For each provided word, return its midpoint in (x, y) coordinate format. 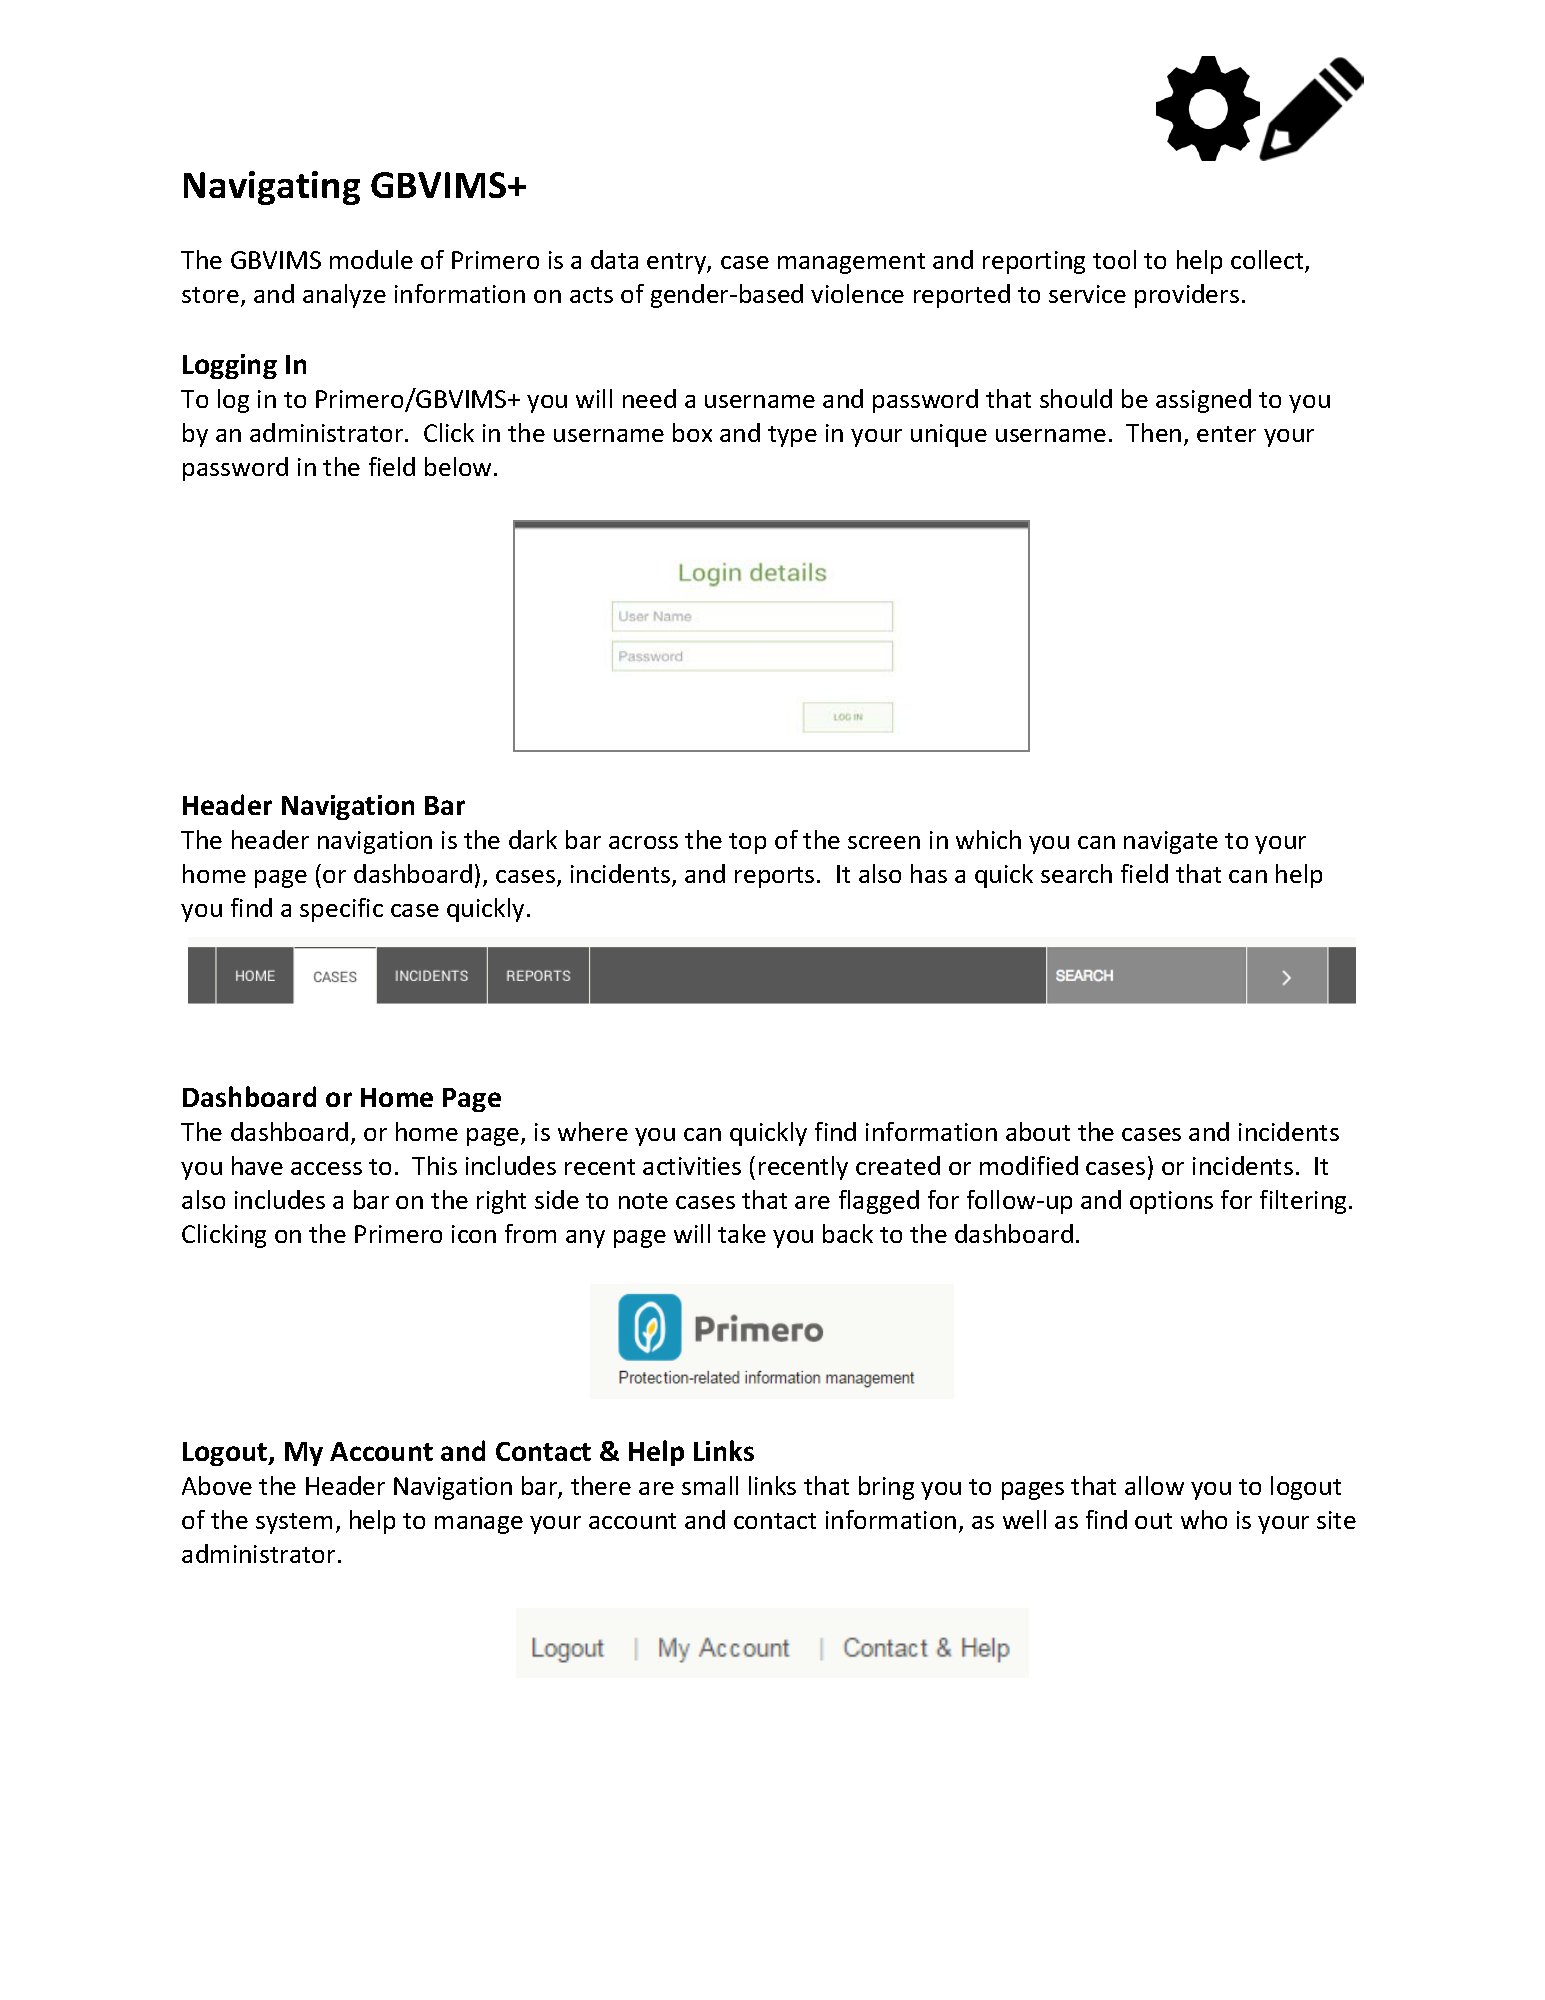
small (710, 1485)
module (371, 259)
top (747, 843)
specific (341, 910)
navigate (1171, 842)
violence (857, 293)
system (294, 1523)
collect (1268, 261)
